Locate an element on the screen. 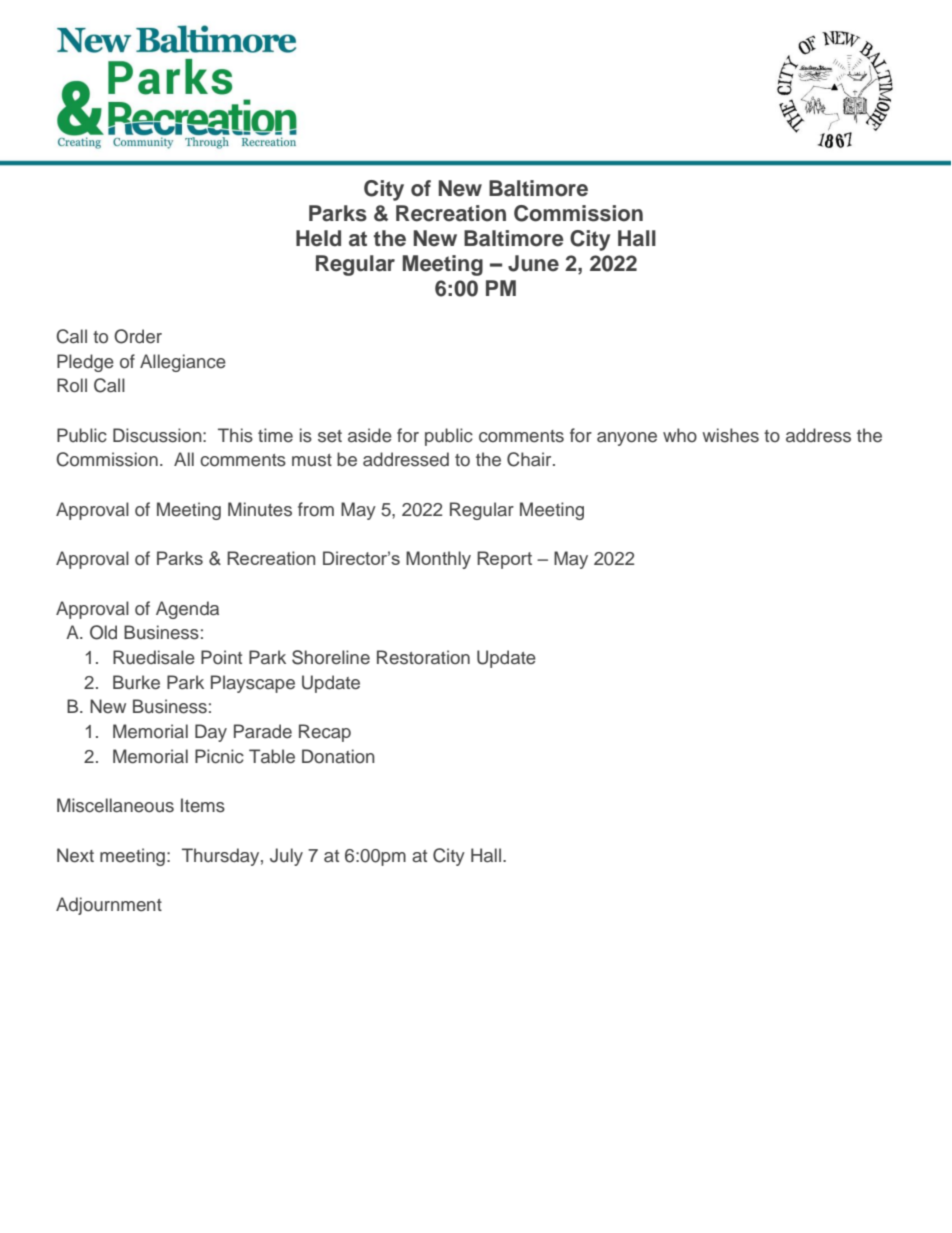  Held is located at coordinates (318, 238).
